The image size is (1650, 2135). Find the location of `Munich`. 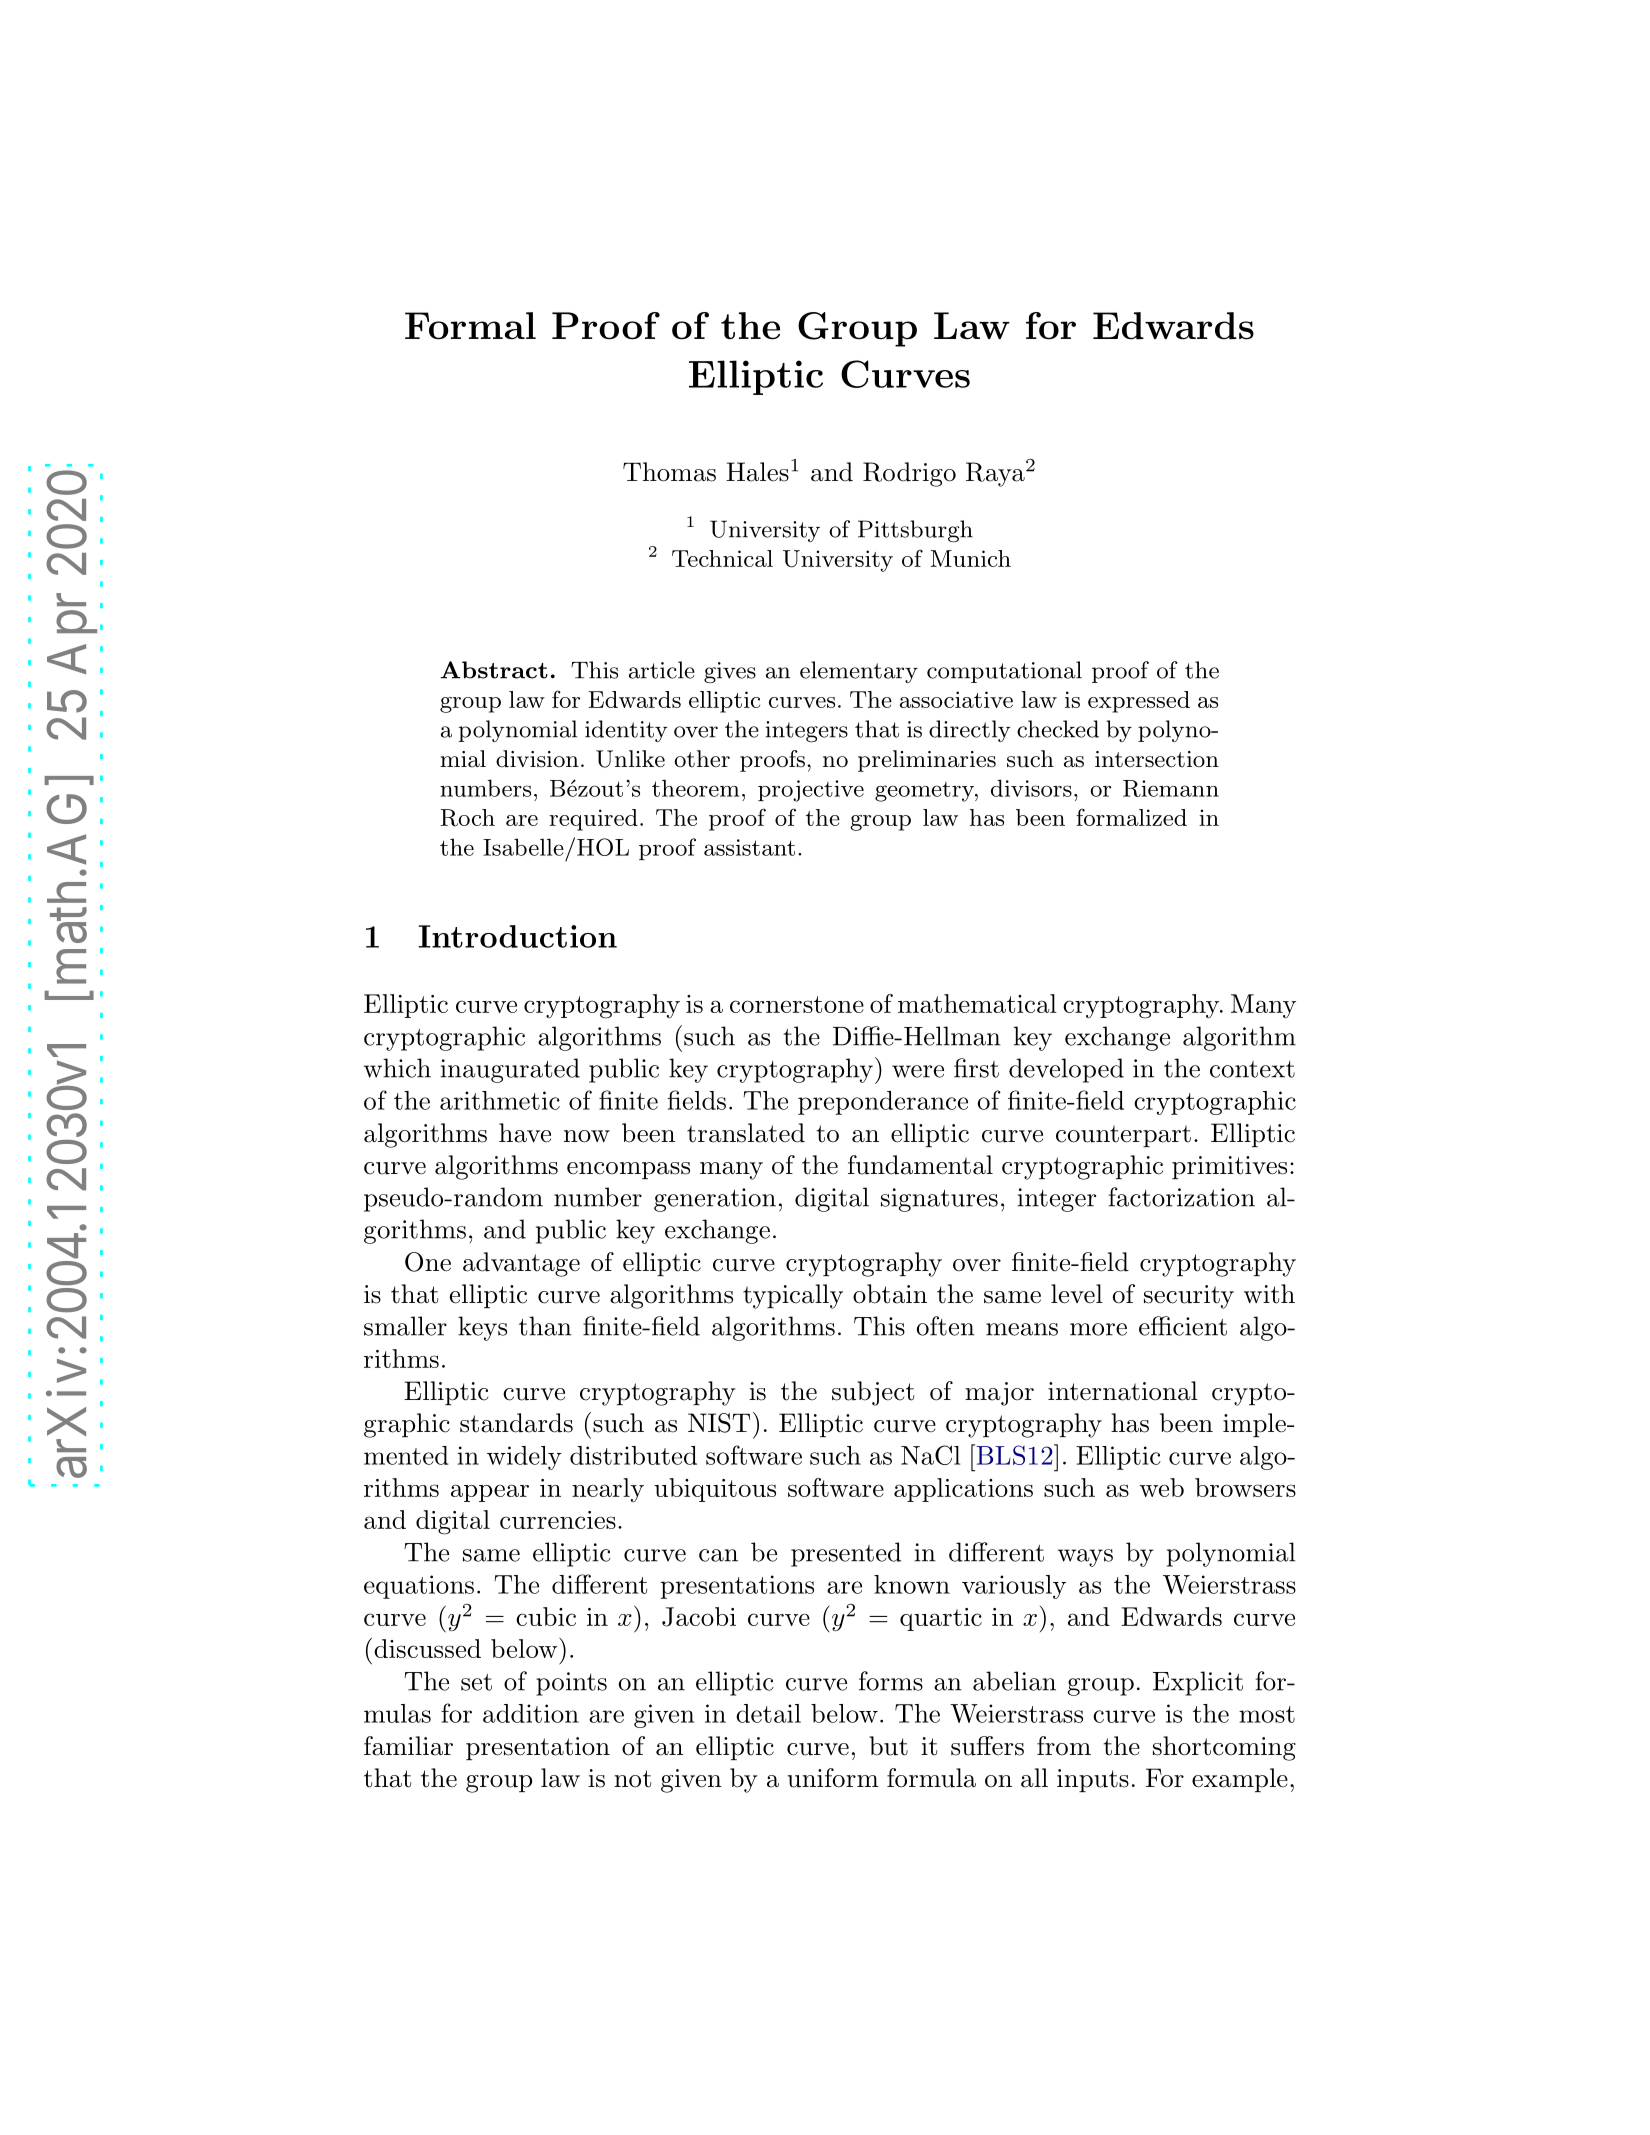

Munich is located at coordinates (971, 558).
